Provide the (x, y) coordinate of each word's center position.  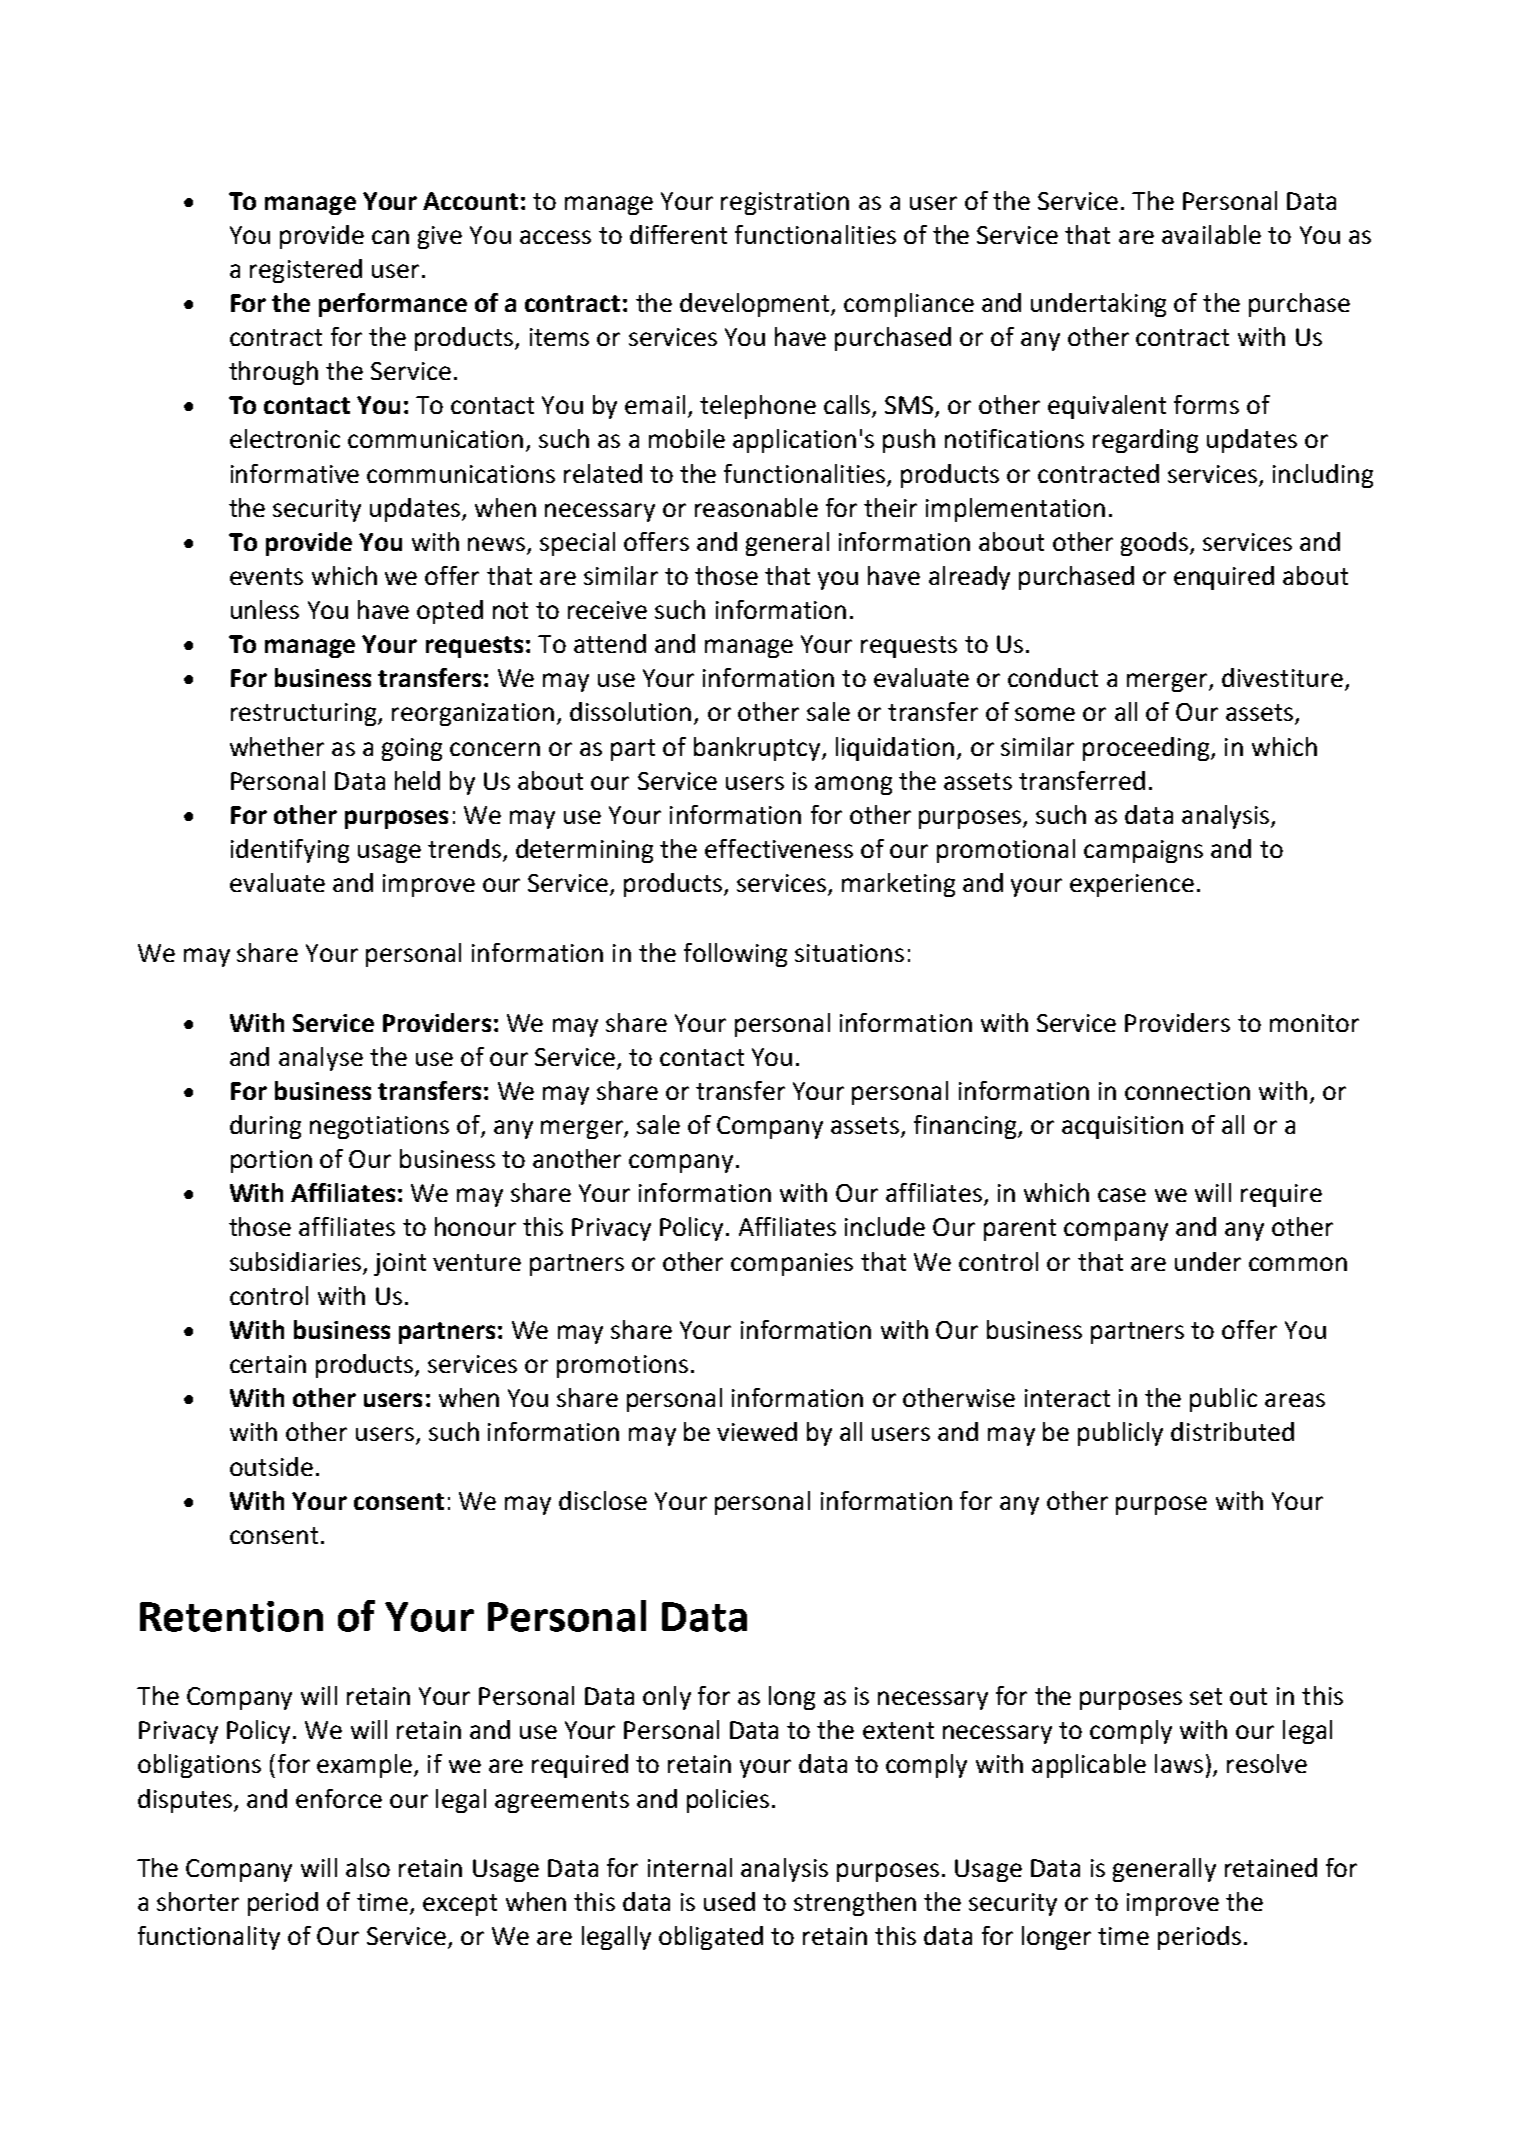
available (1211, 234)
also (368, 1867)
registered (306, 271)
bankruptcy (758, 749)
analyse (321, 1059)
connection (1187, 1091)
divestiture (1282, 677)
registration (785, 203)
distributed (1232, 1431)
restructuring (305, 714)
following (735, 955)
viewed (757, 1431)
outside (271, 1466)
